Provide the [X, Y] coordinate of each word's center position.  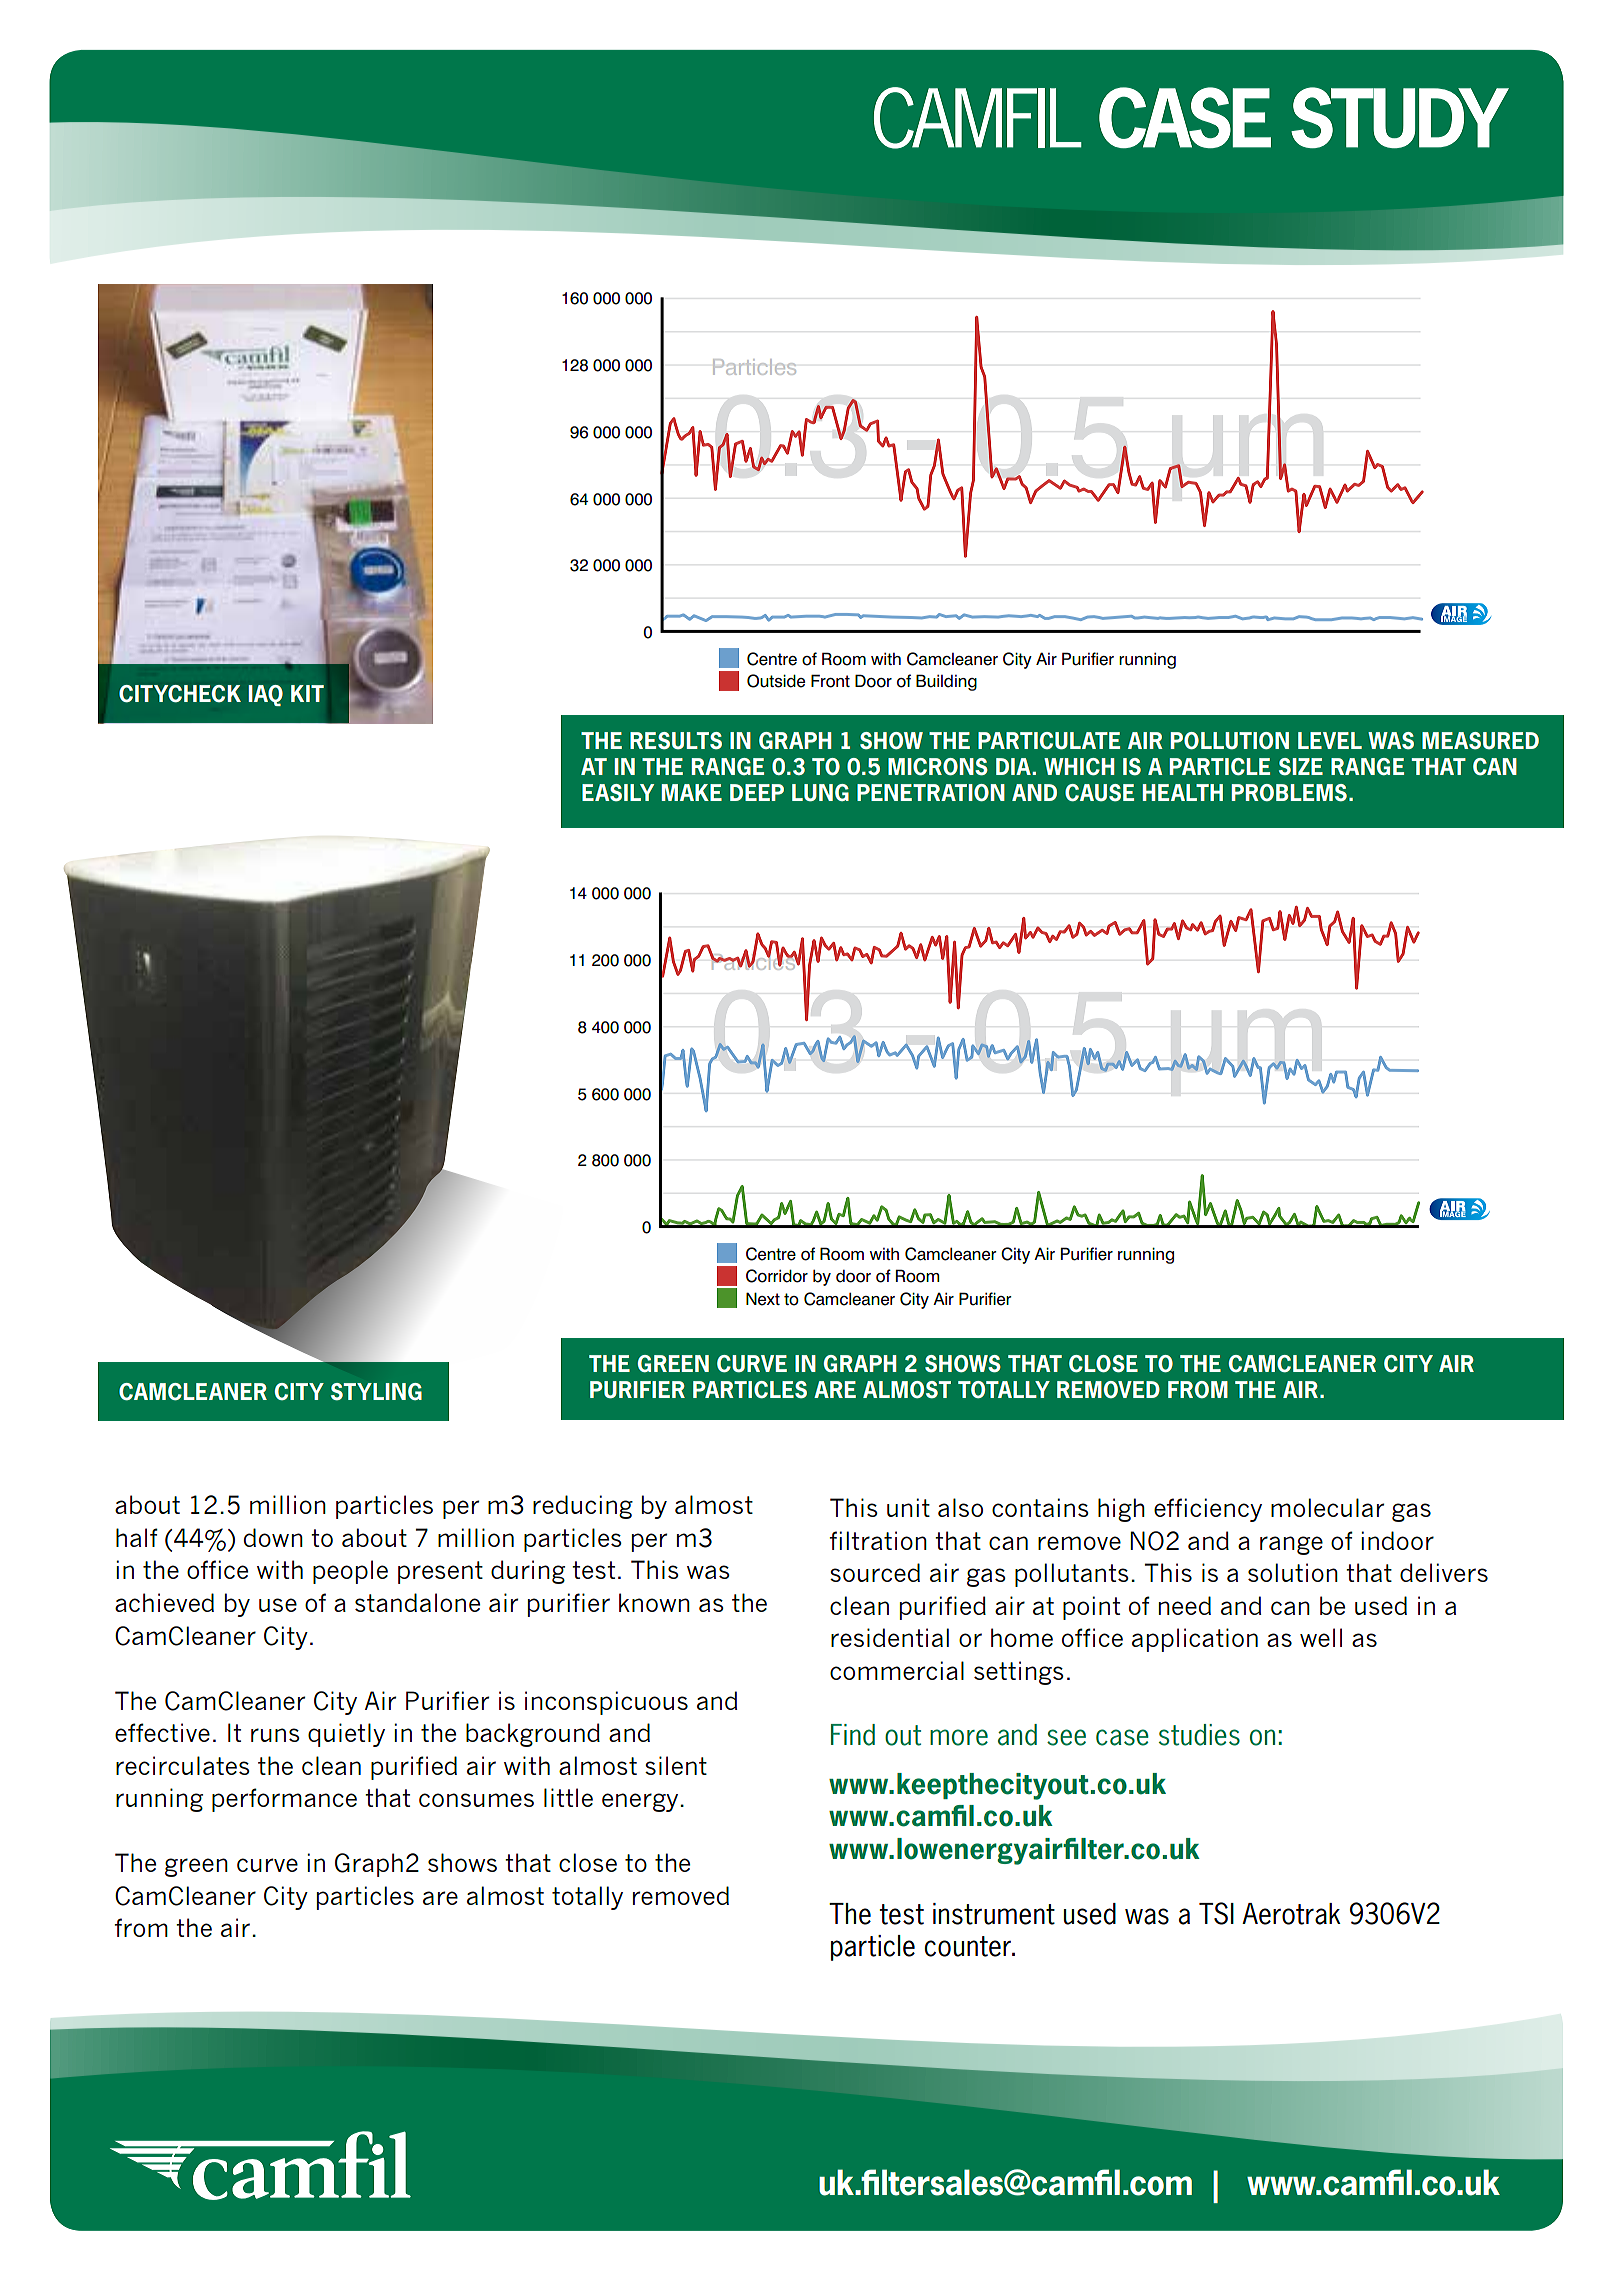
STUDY [1400, 117]
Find [853, 1735]
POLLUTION [1230, 741]
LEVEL [1330, 740]
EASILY [618, 793]
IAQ [266, 695]
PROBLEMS [1289, 793]
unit [908, 1507]
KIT [307, 693]
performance [284, 1800]
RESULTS [676, 741]
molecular [1327, 1507]
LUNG [820, 793]
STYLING [376, 1392]
